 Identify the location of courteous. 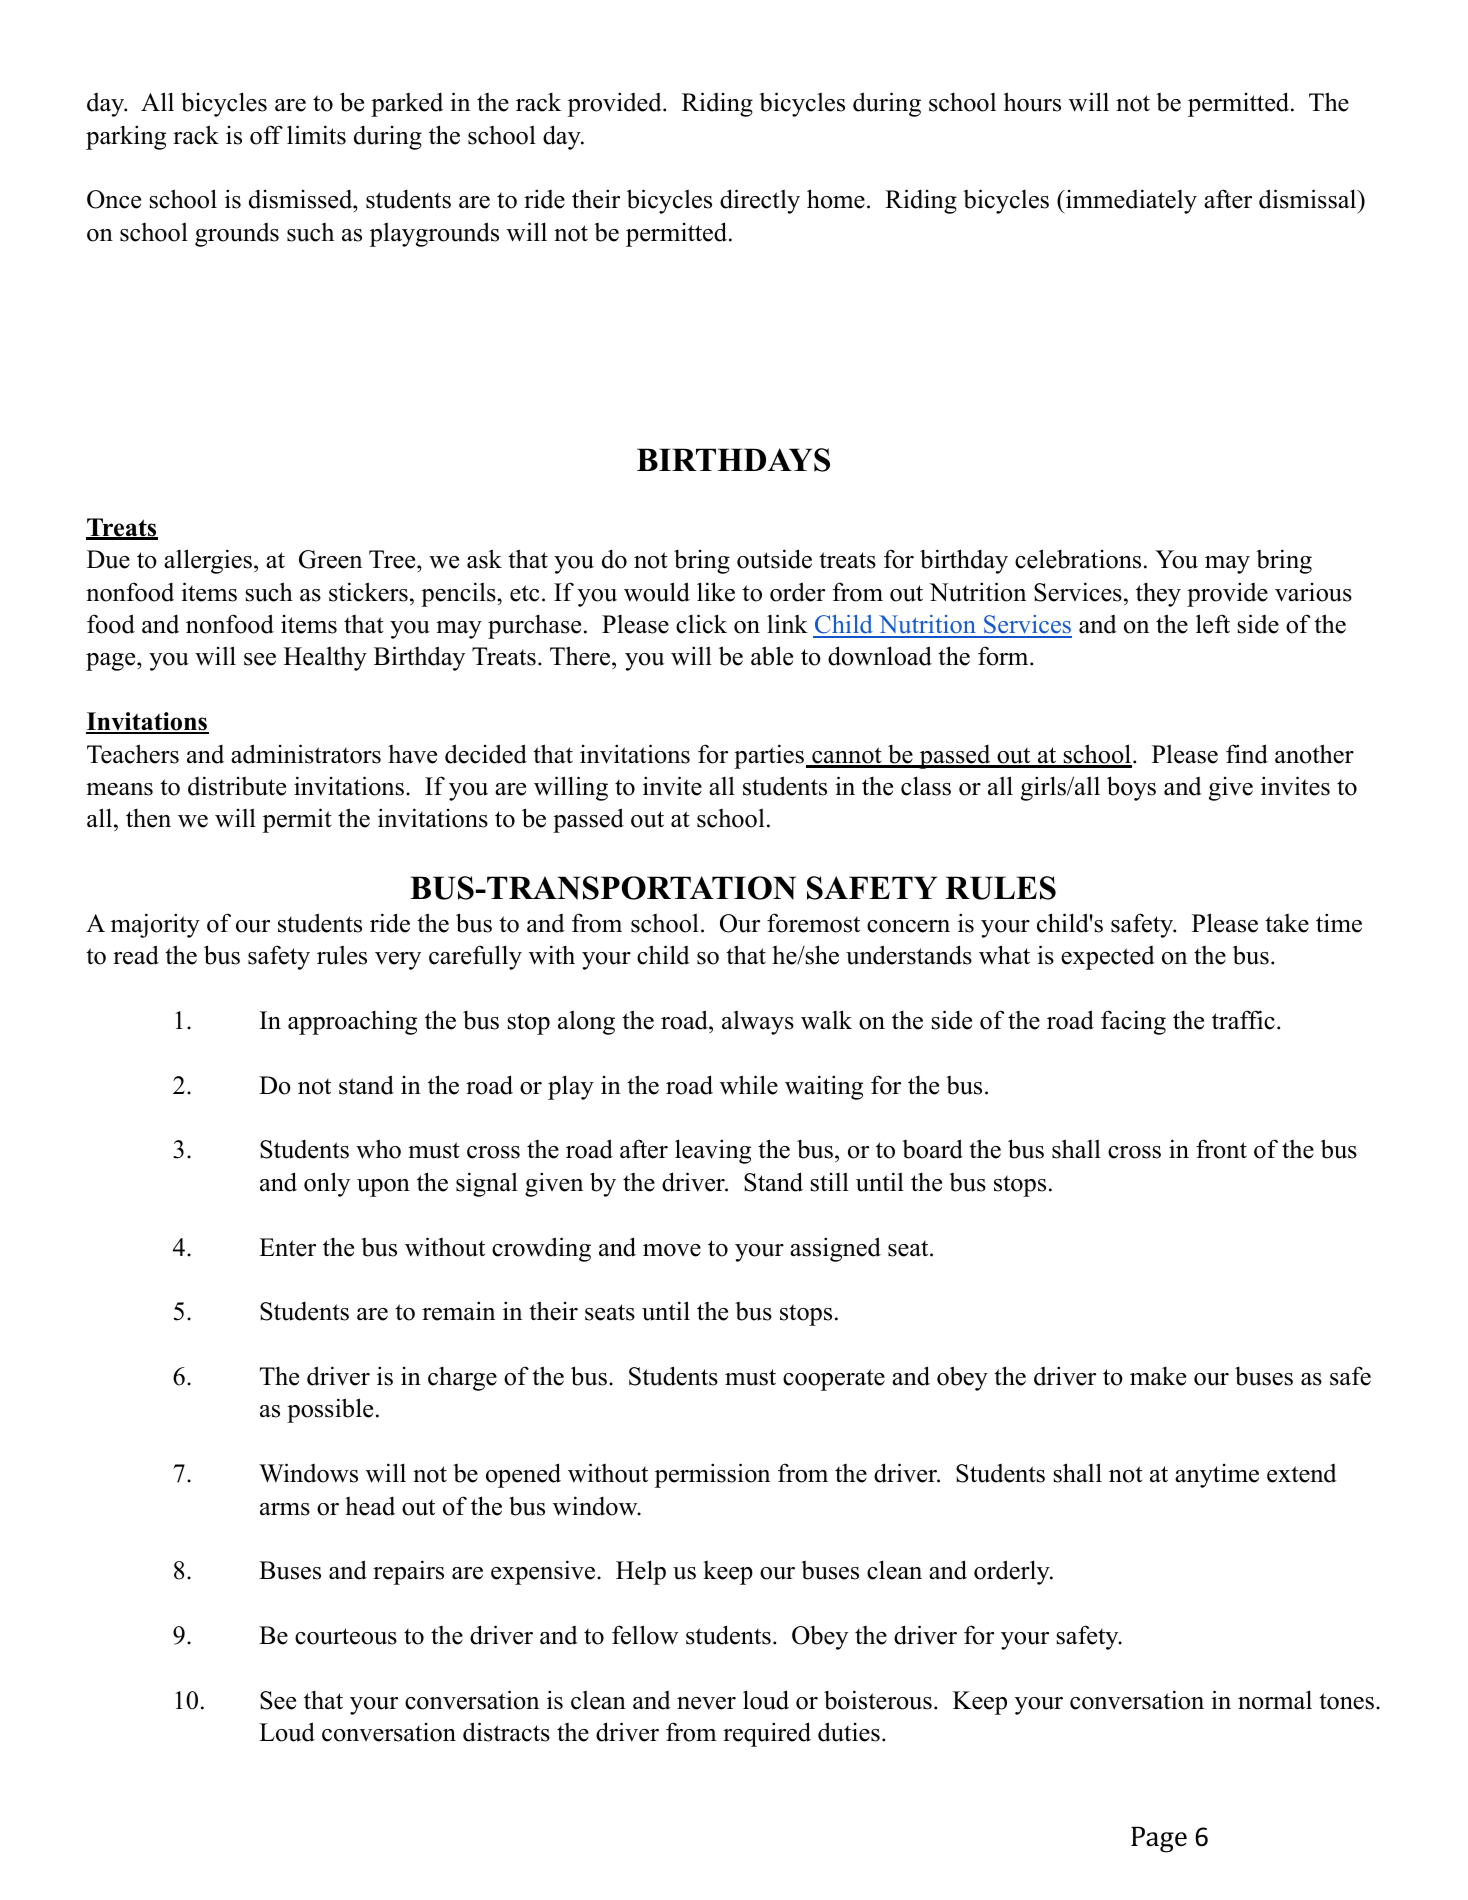
(346, 1636).
